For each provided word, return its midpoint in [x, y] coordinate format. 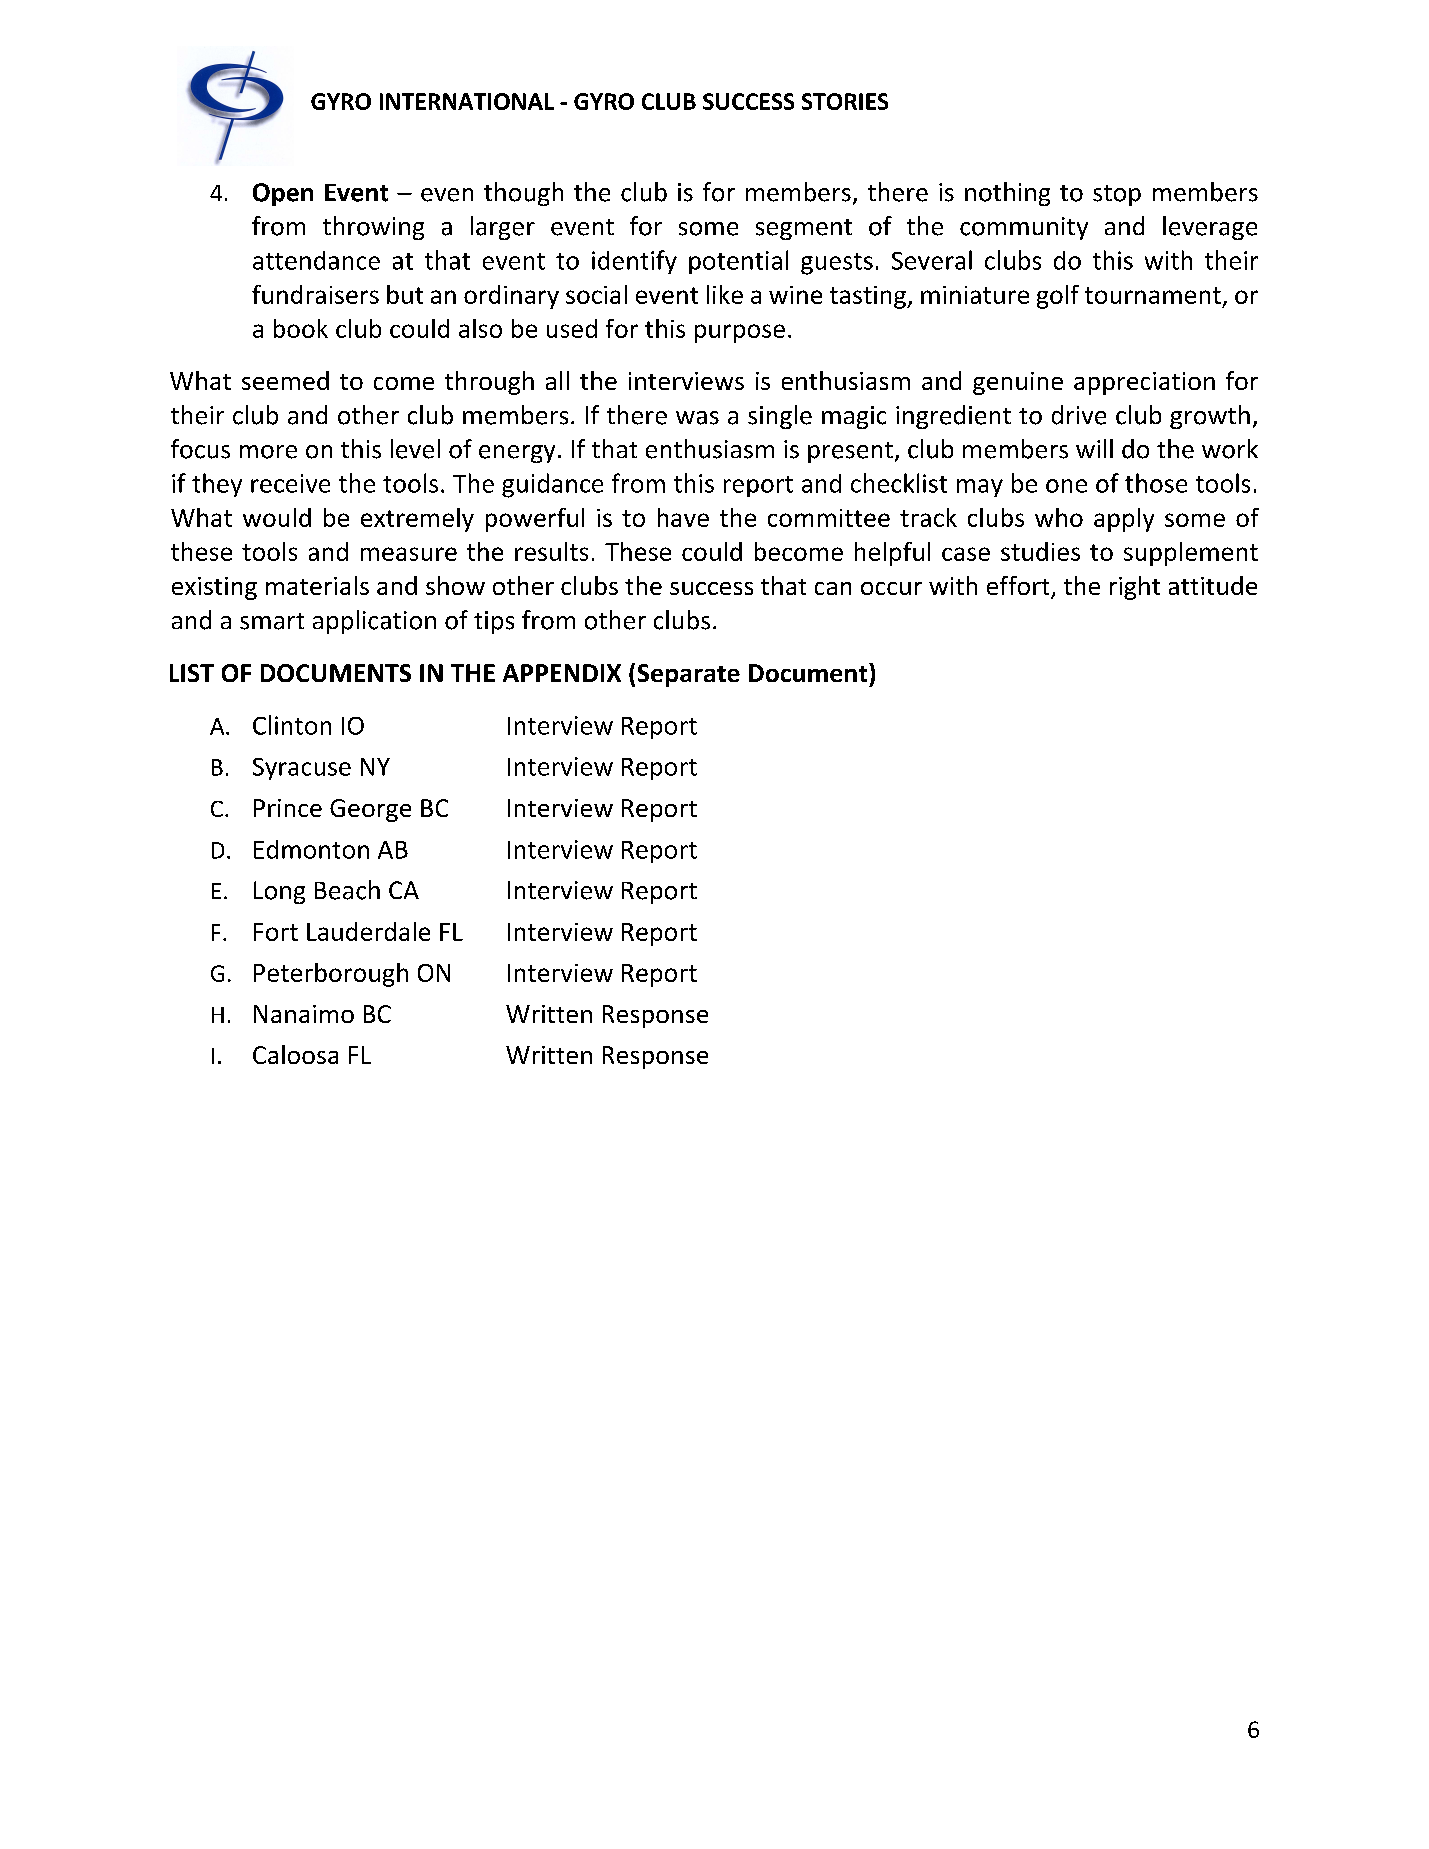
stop [1117, 195]
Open [283, 194]
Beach [347, 890]
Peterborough [331, 975]
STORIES [845, 101]
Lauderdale [368, 931]
